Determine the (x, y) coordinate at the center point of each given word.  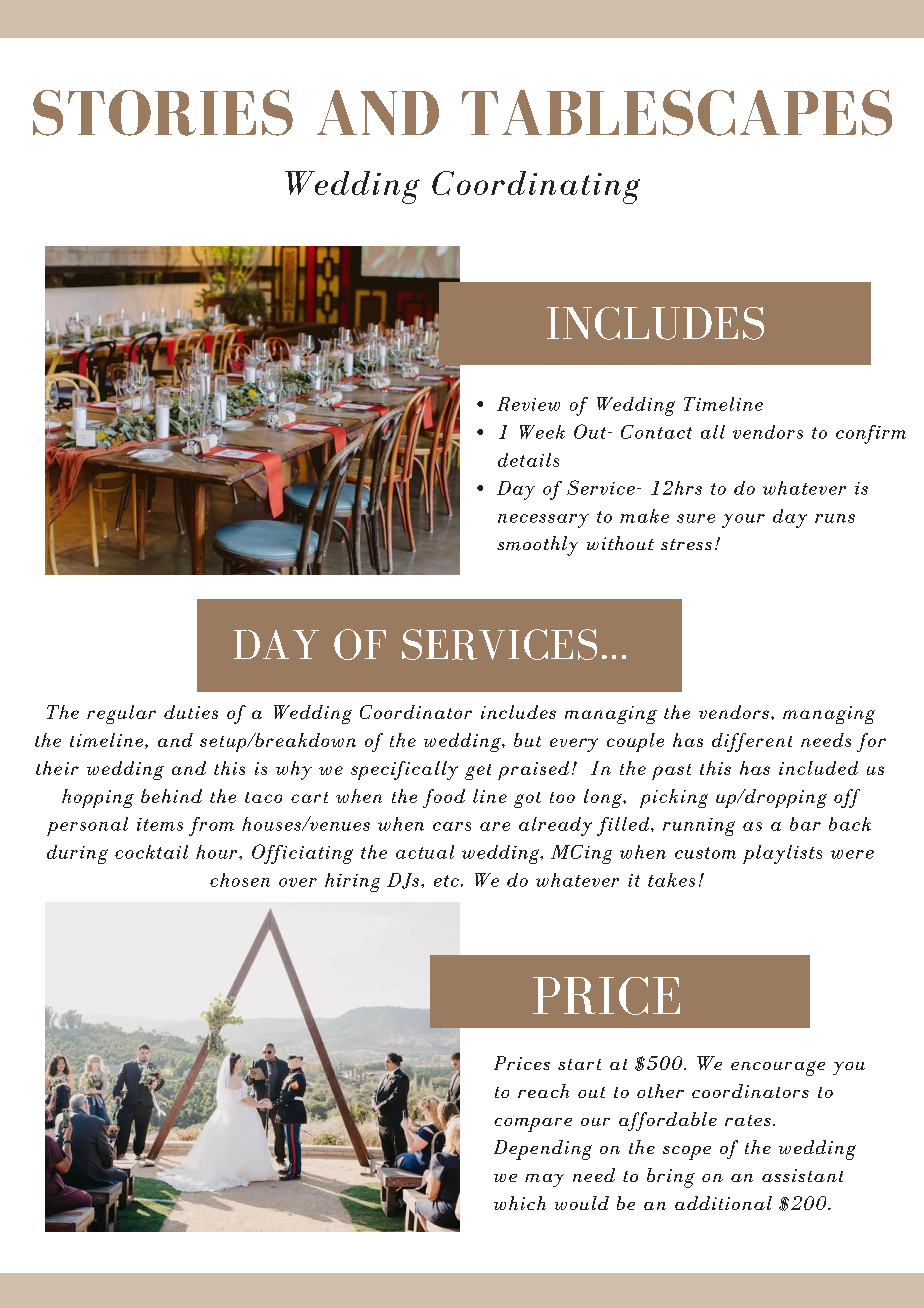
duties (191, 712)
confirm (871, 434)
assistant (802, 1175)
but (527, 740)
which (520, 1203)
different (752, 742)
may (544, 1180)
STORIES (163, 113)
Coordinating (536, 187)
